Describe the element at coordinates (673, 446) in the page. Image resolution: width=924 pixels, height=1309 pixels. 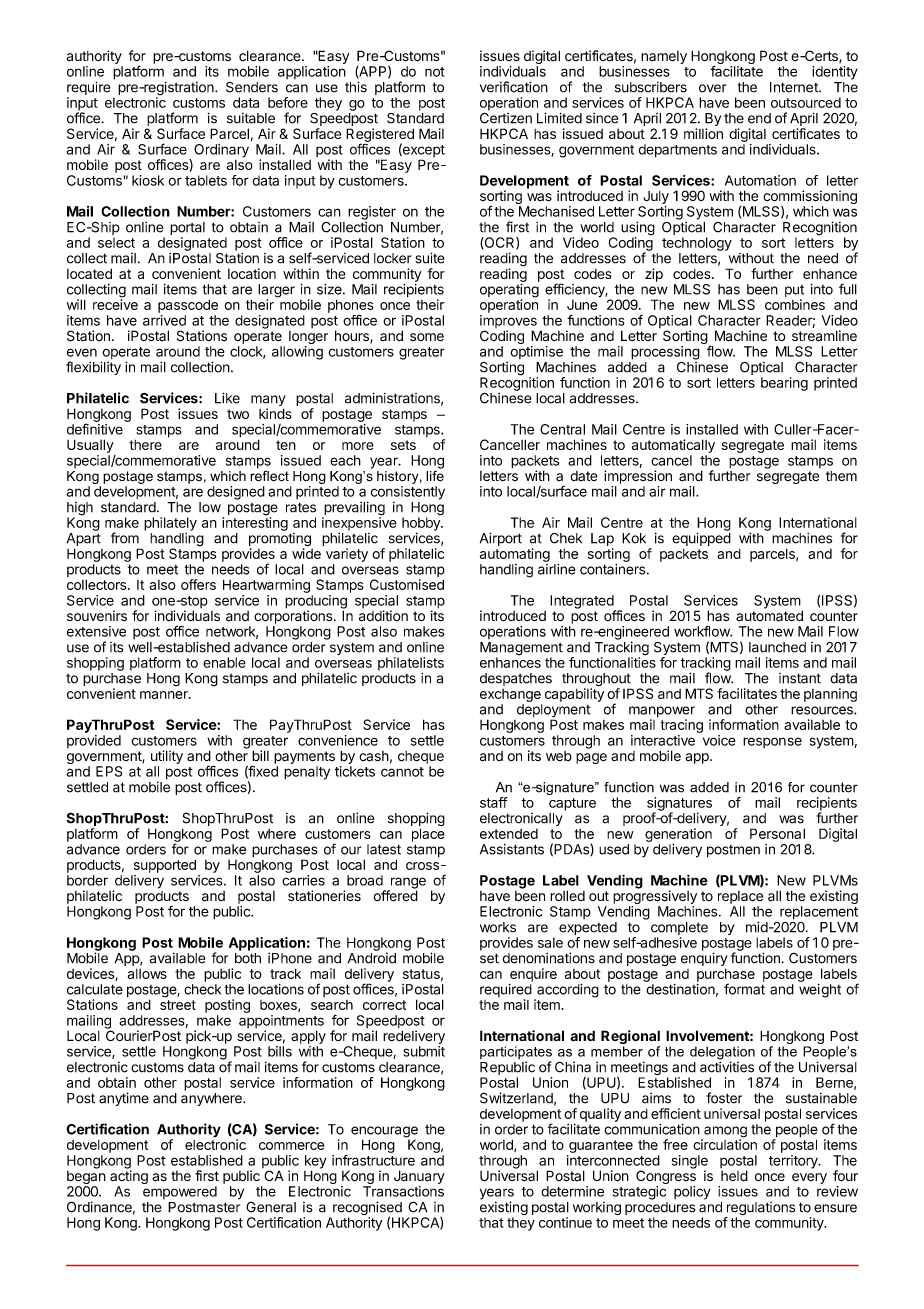
I see `automatically` at that location.
